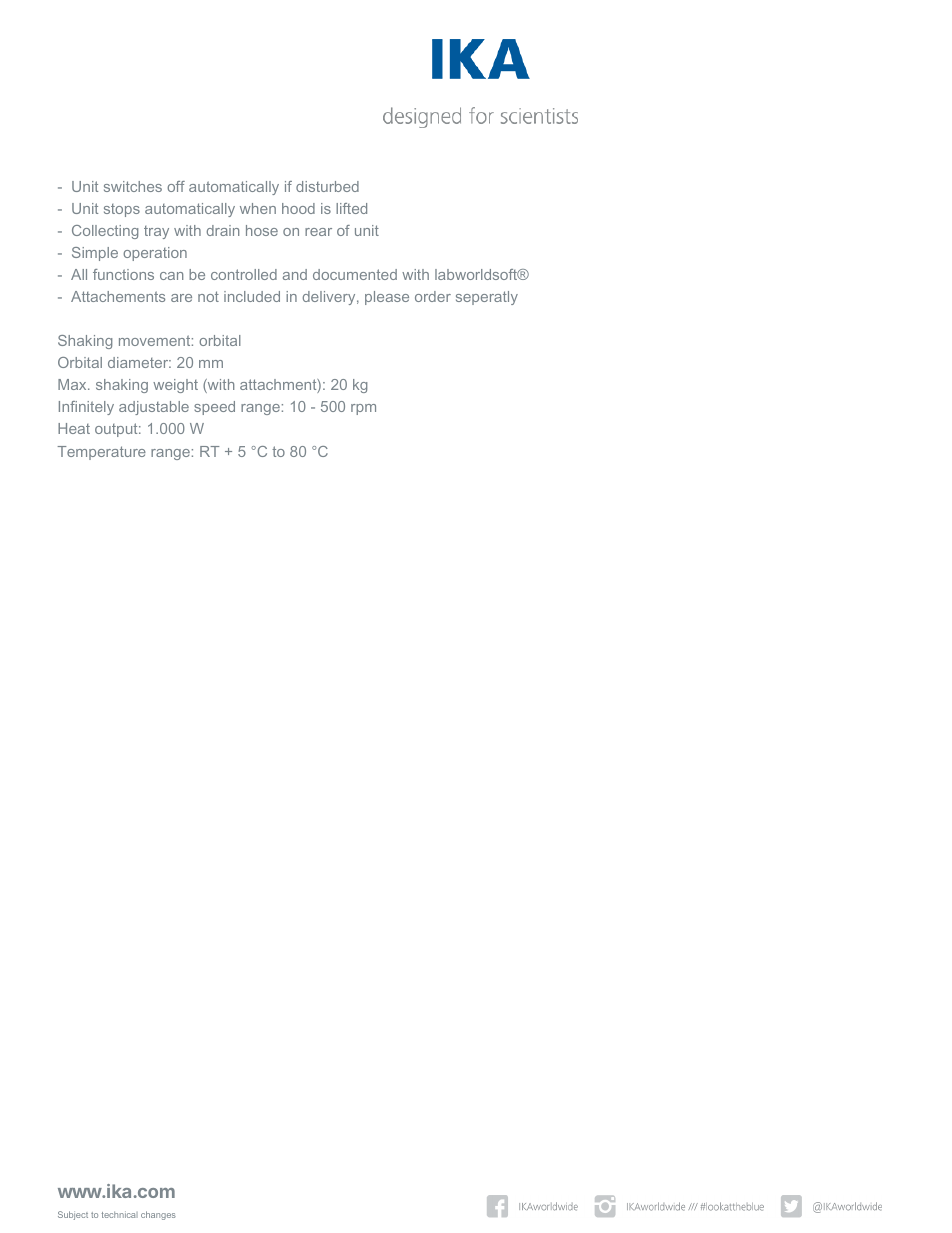 Image resolution: width=952 pixels, height=1233 pixels. Describe the element at coordinates (363, 409) in the page. I see `rpm` at that location.
